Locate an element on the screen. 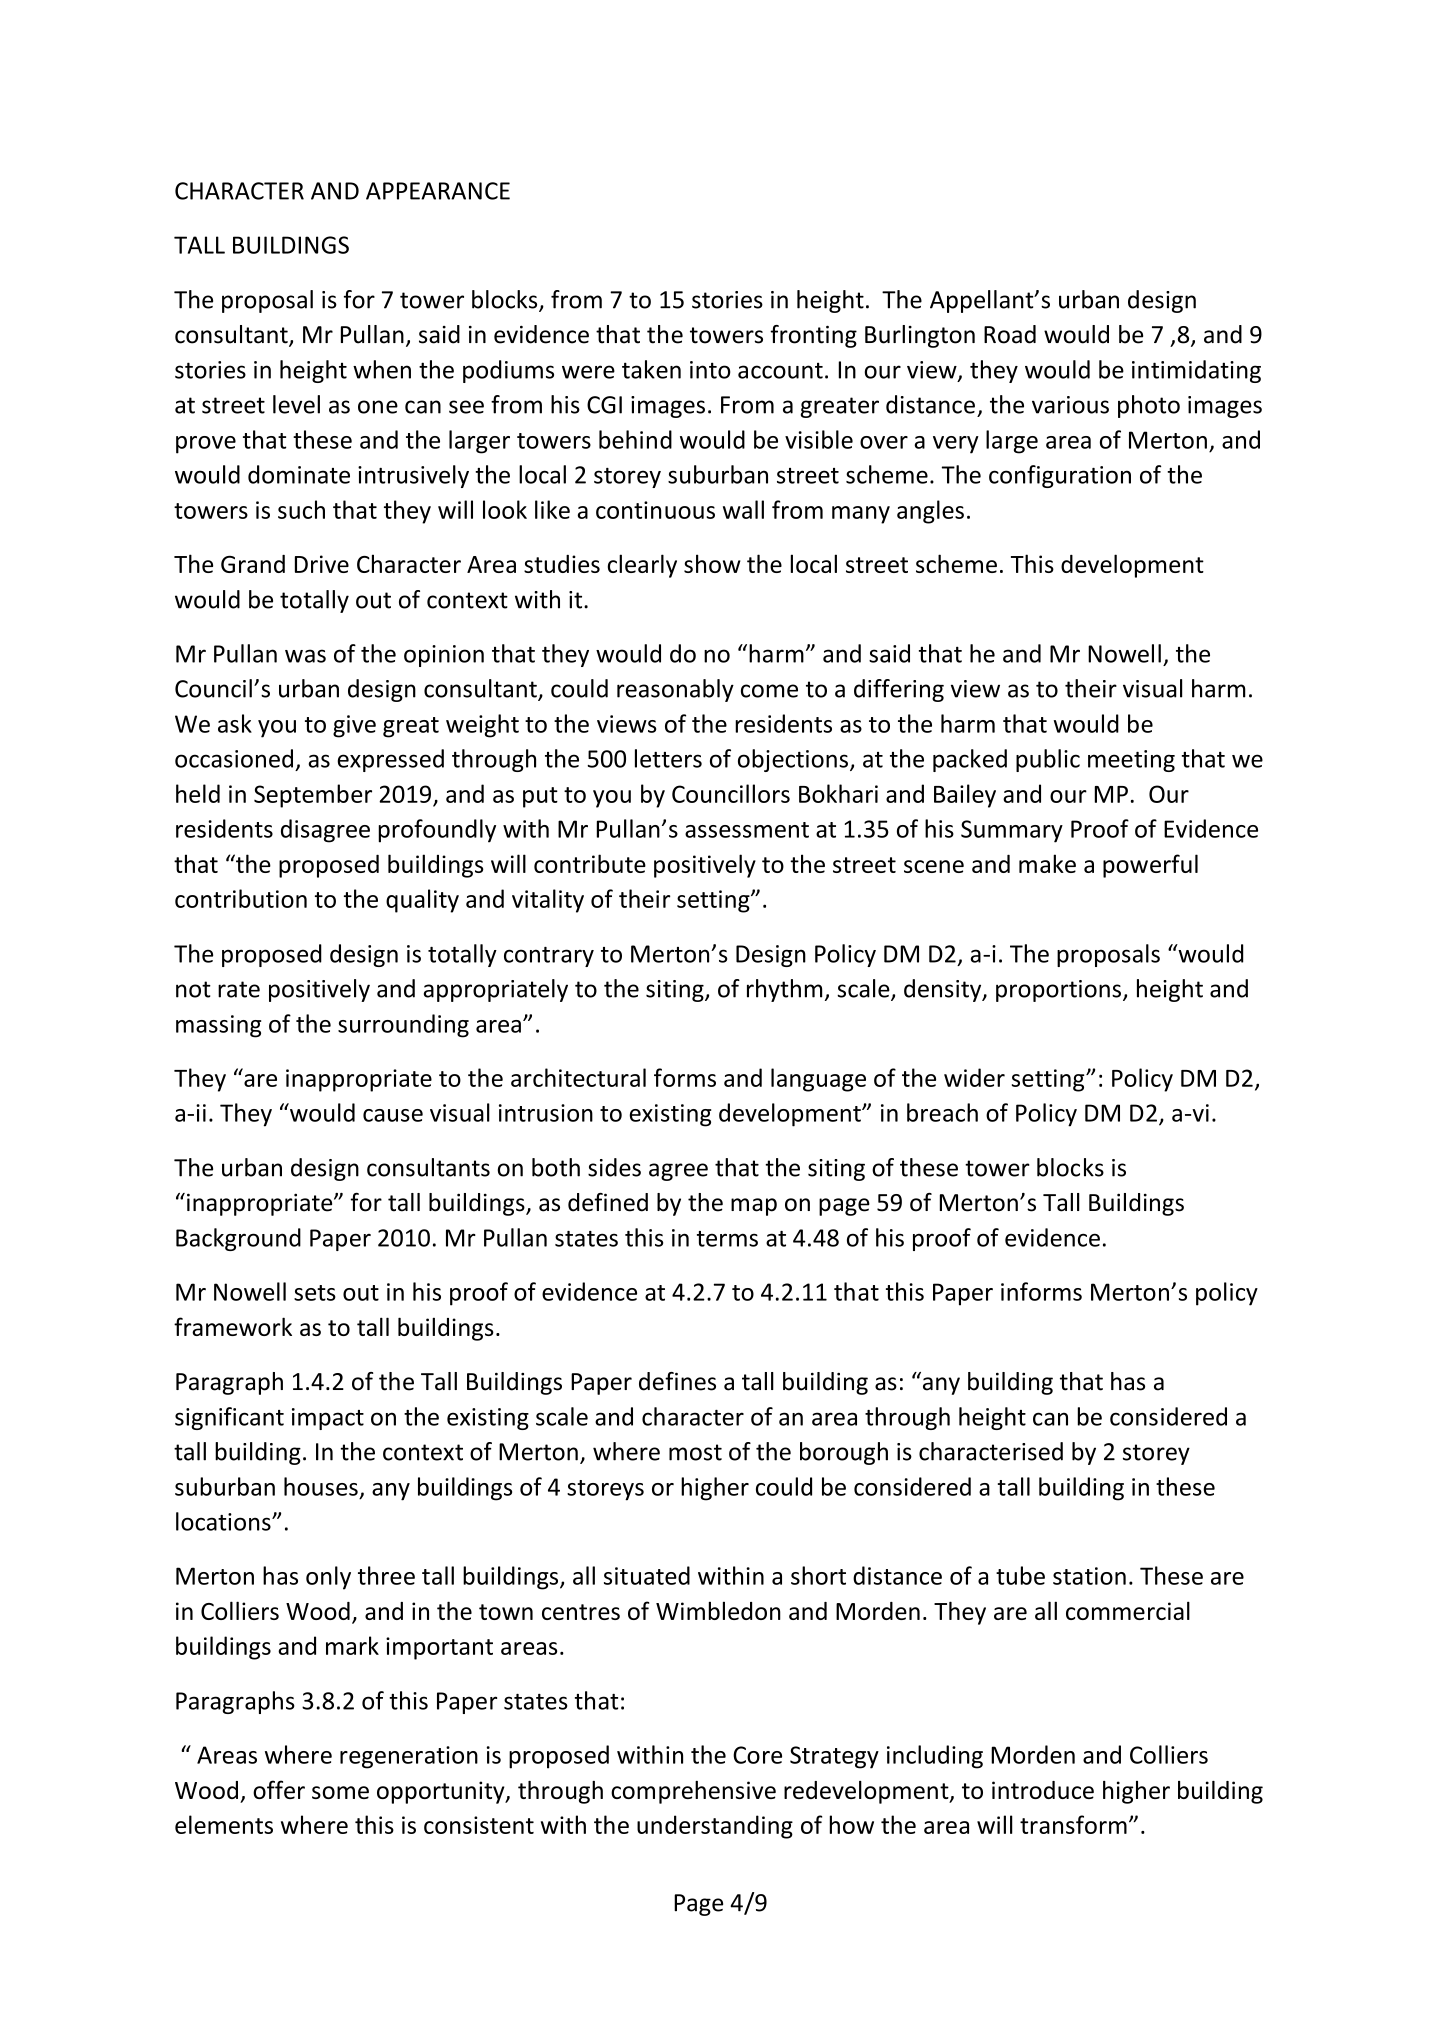 The image size is (1440, 2036). comprehensive is located at coordinates (693, 1792).
